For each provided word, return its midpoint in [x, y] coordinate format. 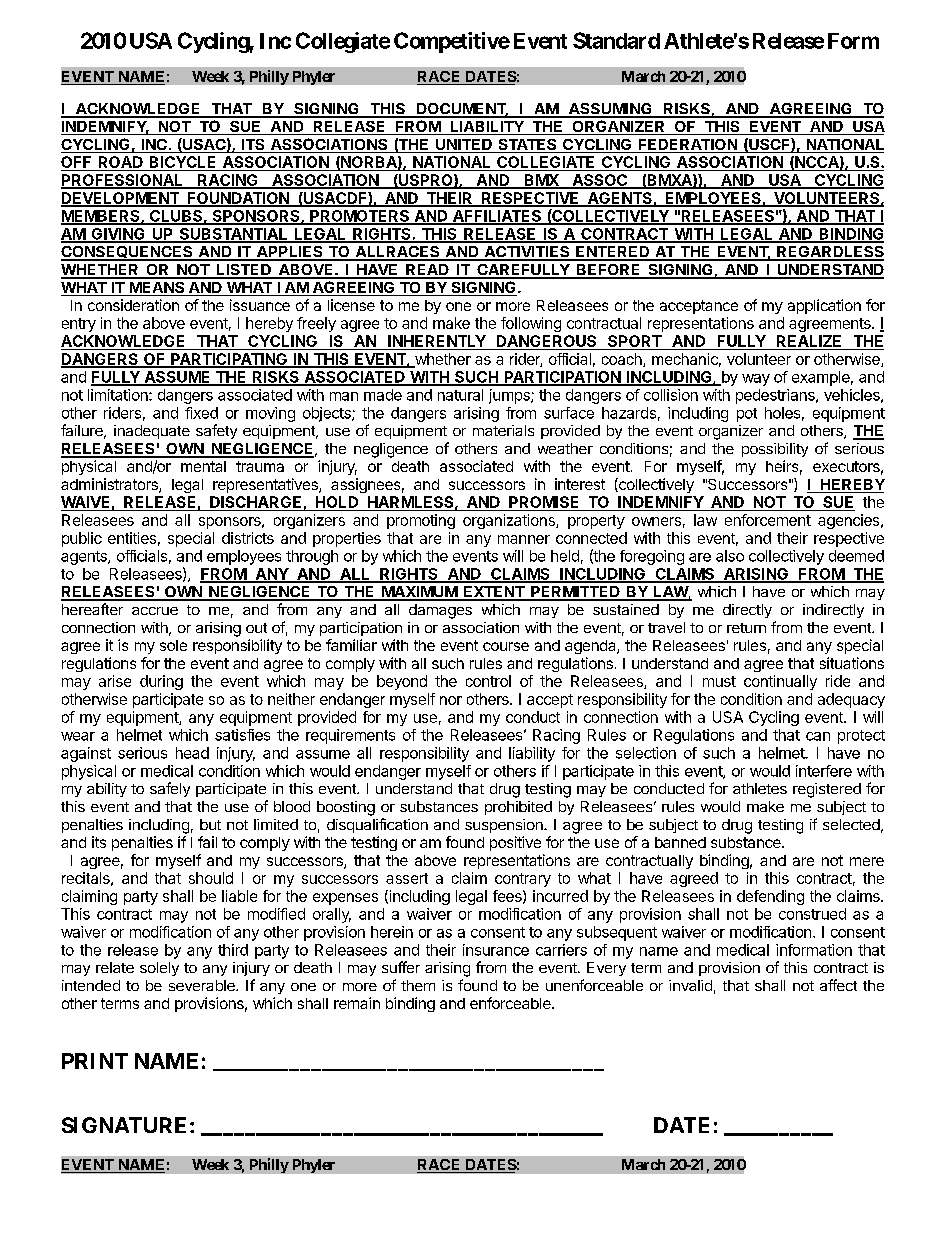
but [210, 824]
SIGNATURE [124, 1125]
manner [524, 539]
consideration [133, 305]
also [730, 556]
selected [851, 824]
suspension [505, 826]
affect [838, 985]
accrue [155, 611]
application [824, 306]
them [418, 985]
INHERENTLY [437, 341]
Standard [616, 40]
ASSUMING [610, 110]
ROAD [120, 163]
